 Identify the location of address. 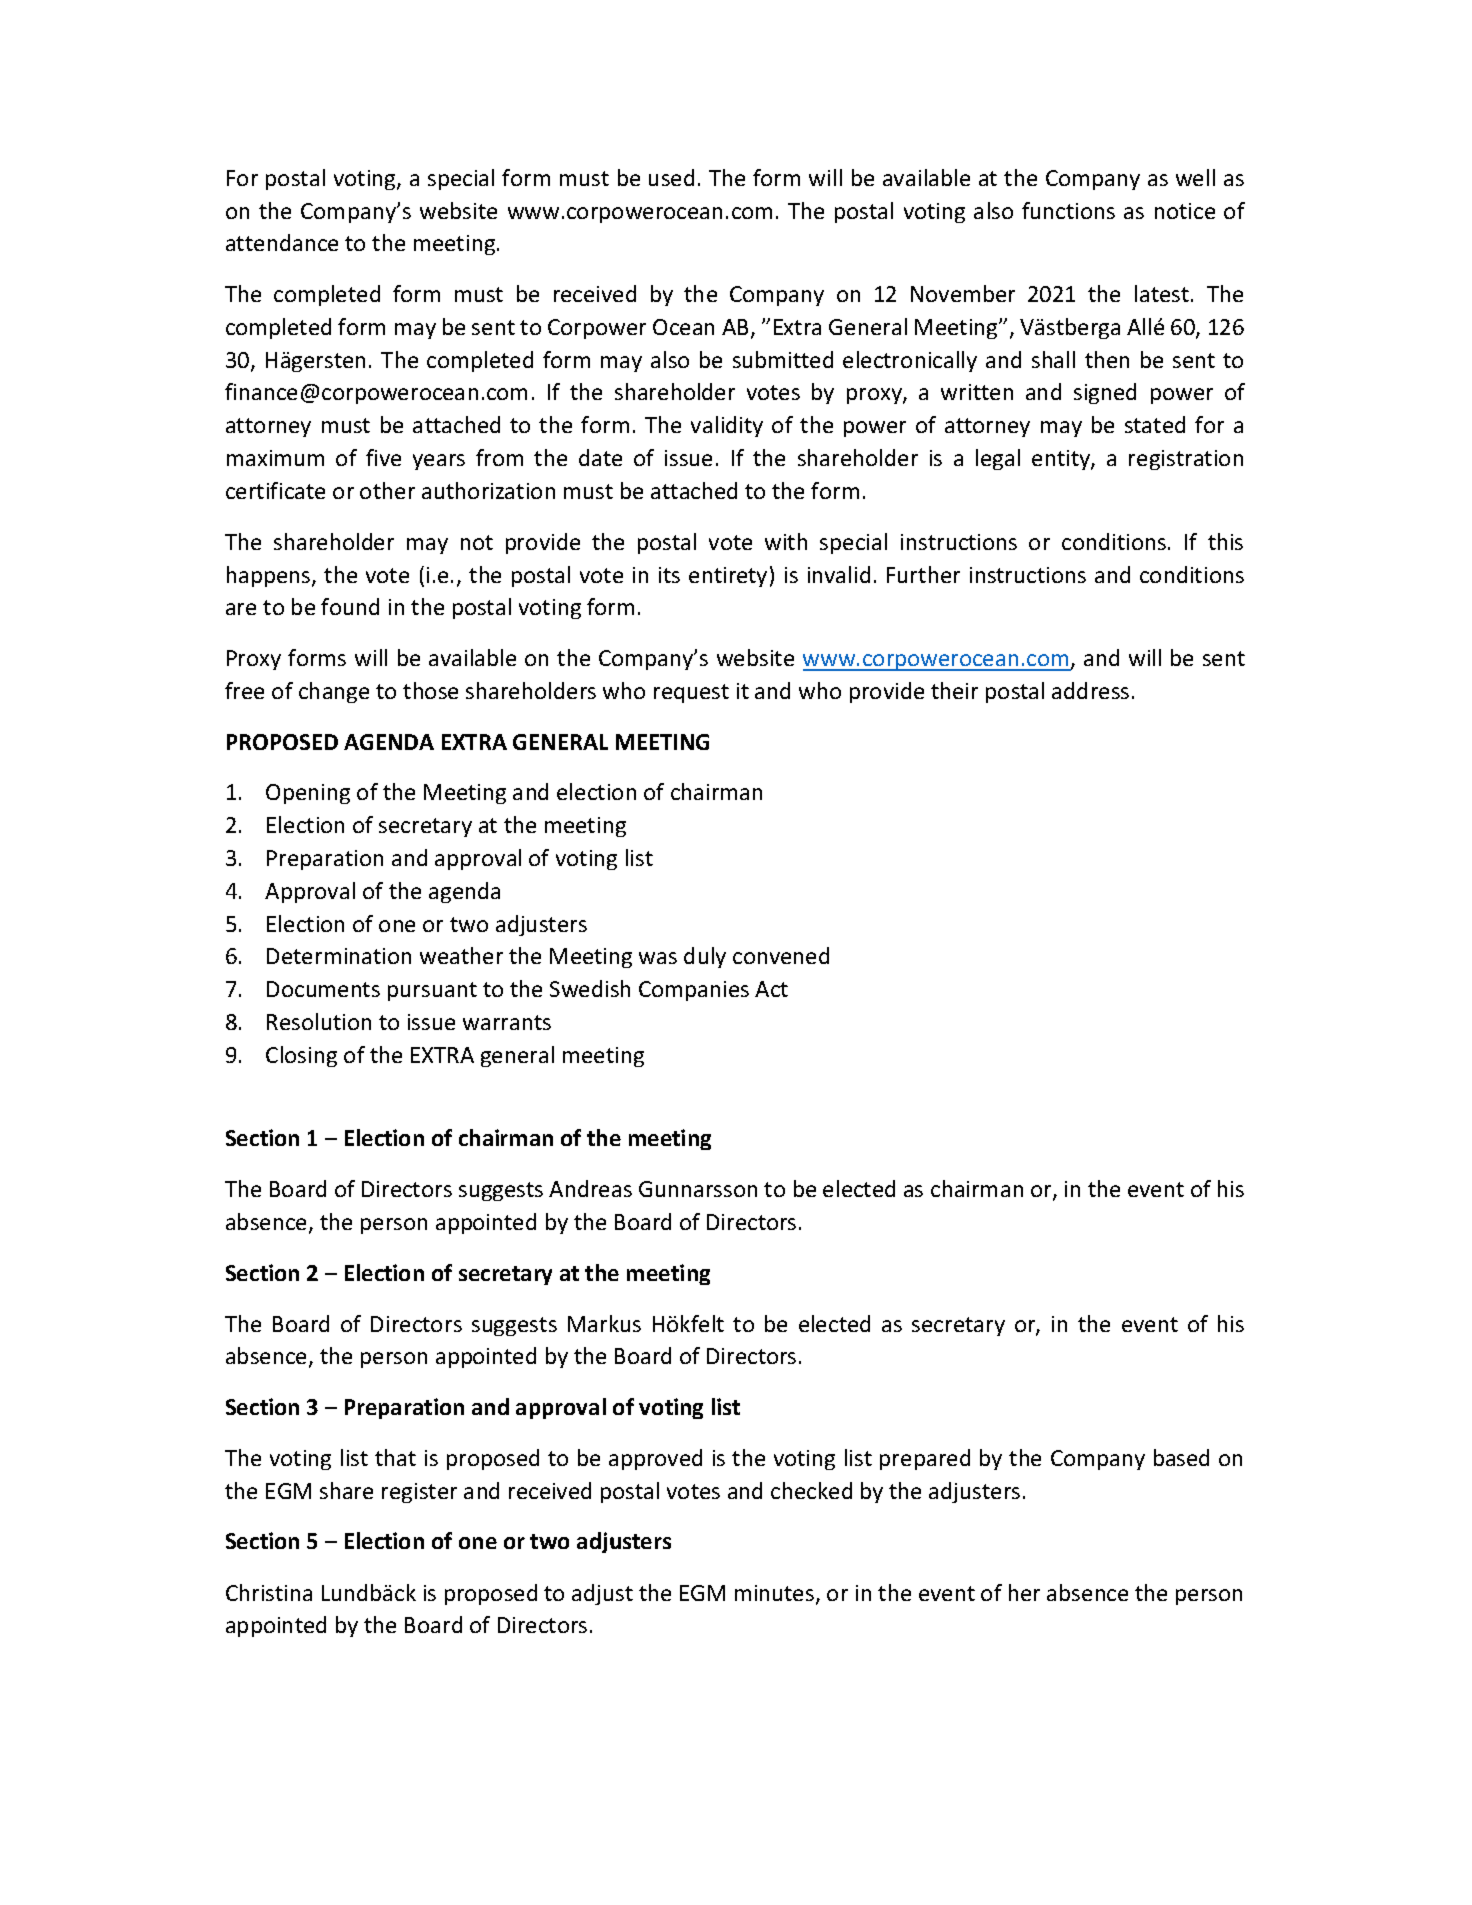
(1090, 690).
